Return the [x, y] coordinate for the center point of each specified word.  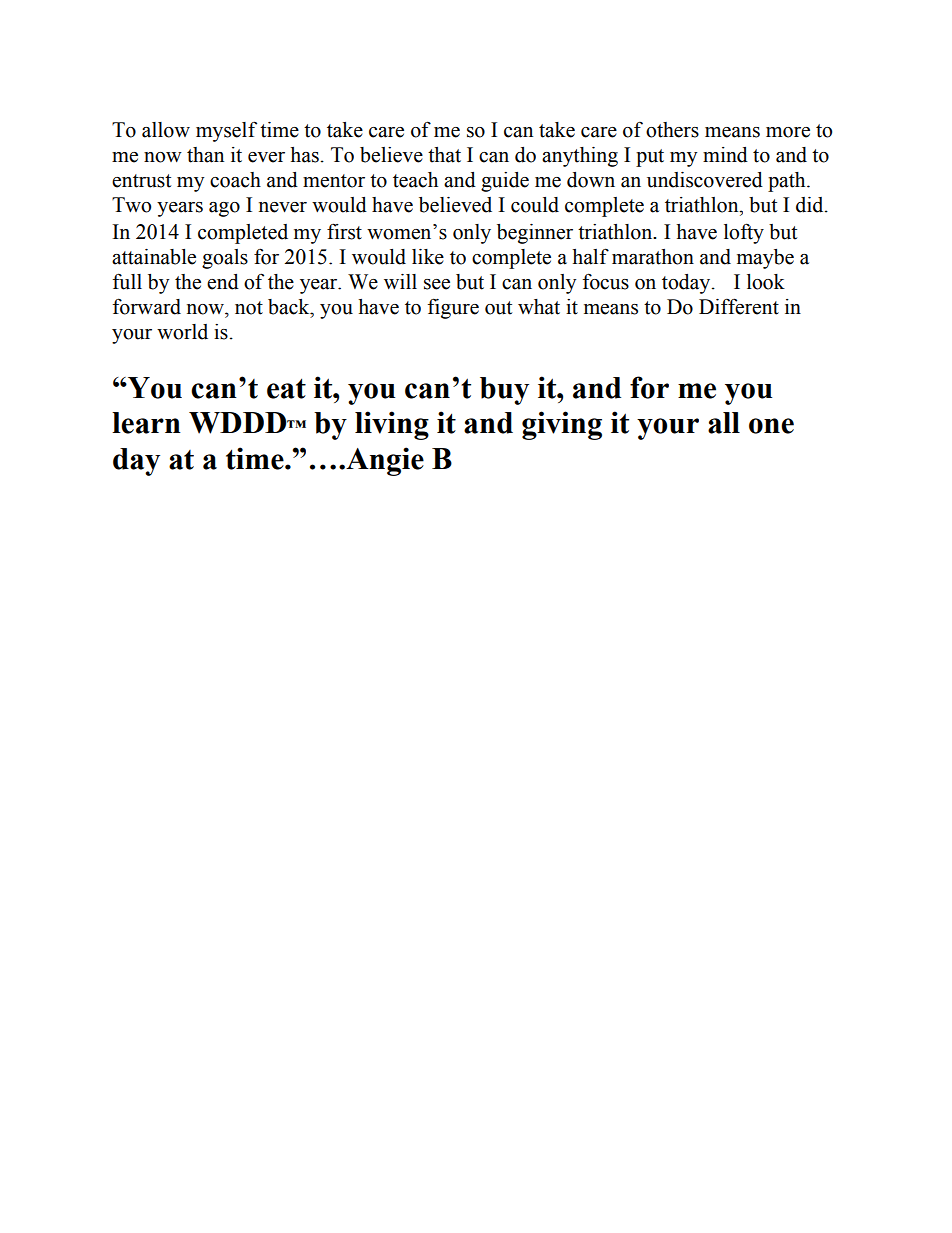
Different [739, 306]
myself [226, 131]
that [444, 155]
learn [146, 423]
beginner [535, 234]
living [392, 425]
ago [224, 209]
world [182, 332]
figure [453, 308]
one [771, 426]
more [788, 132]
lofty [744, 233]
